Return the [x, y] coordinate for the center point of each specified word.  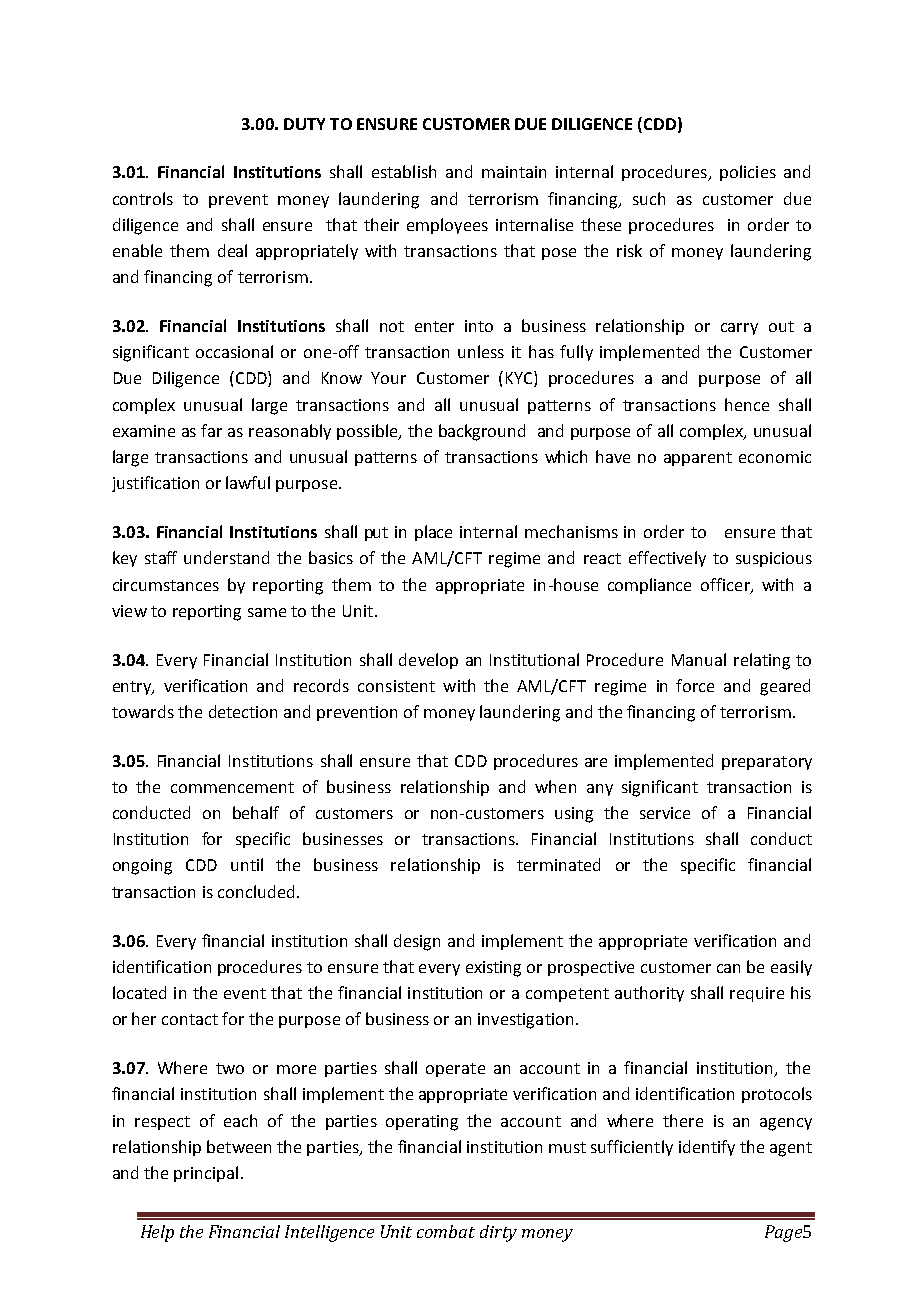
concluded [256, 891]
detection [243, 711]
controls [143, 198]
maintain [514, 172]
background [482, 432]
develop [428, 661]
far [211, 430]
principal [206, 1174]
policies [748, 173]
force [695, 685]
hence [747, 404]
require [757, 994]
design [417, 942]
